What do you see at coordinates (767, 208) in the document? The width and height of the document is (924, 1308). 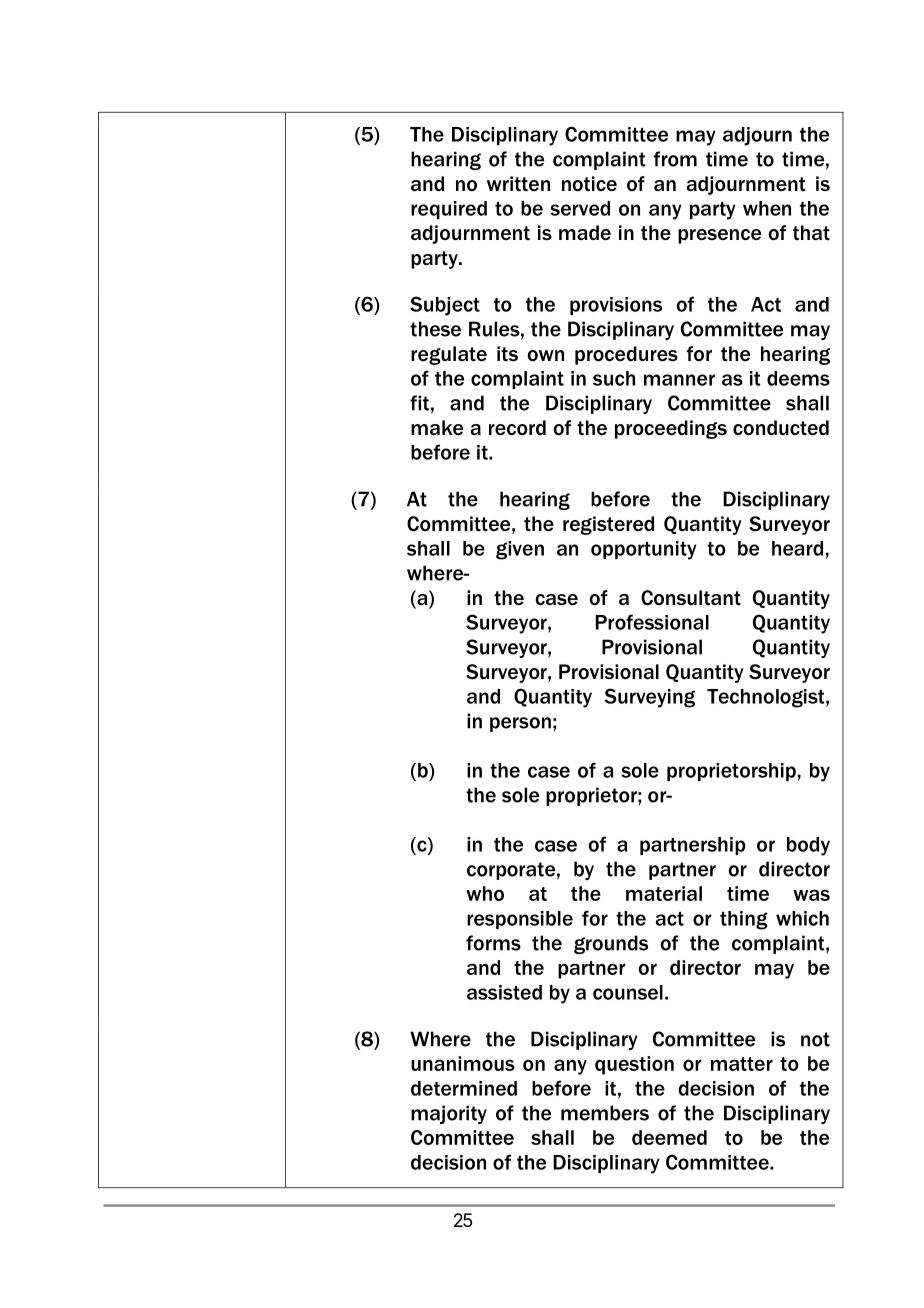 I see `when` at bounding box center [767, 208].
